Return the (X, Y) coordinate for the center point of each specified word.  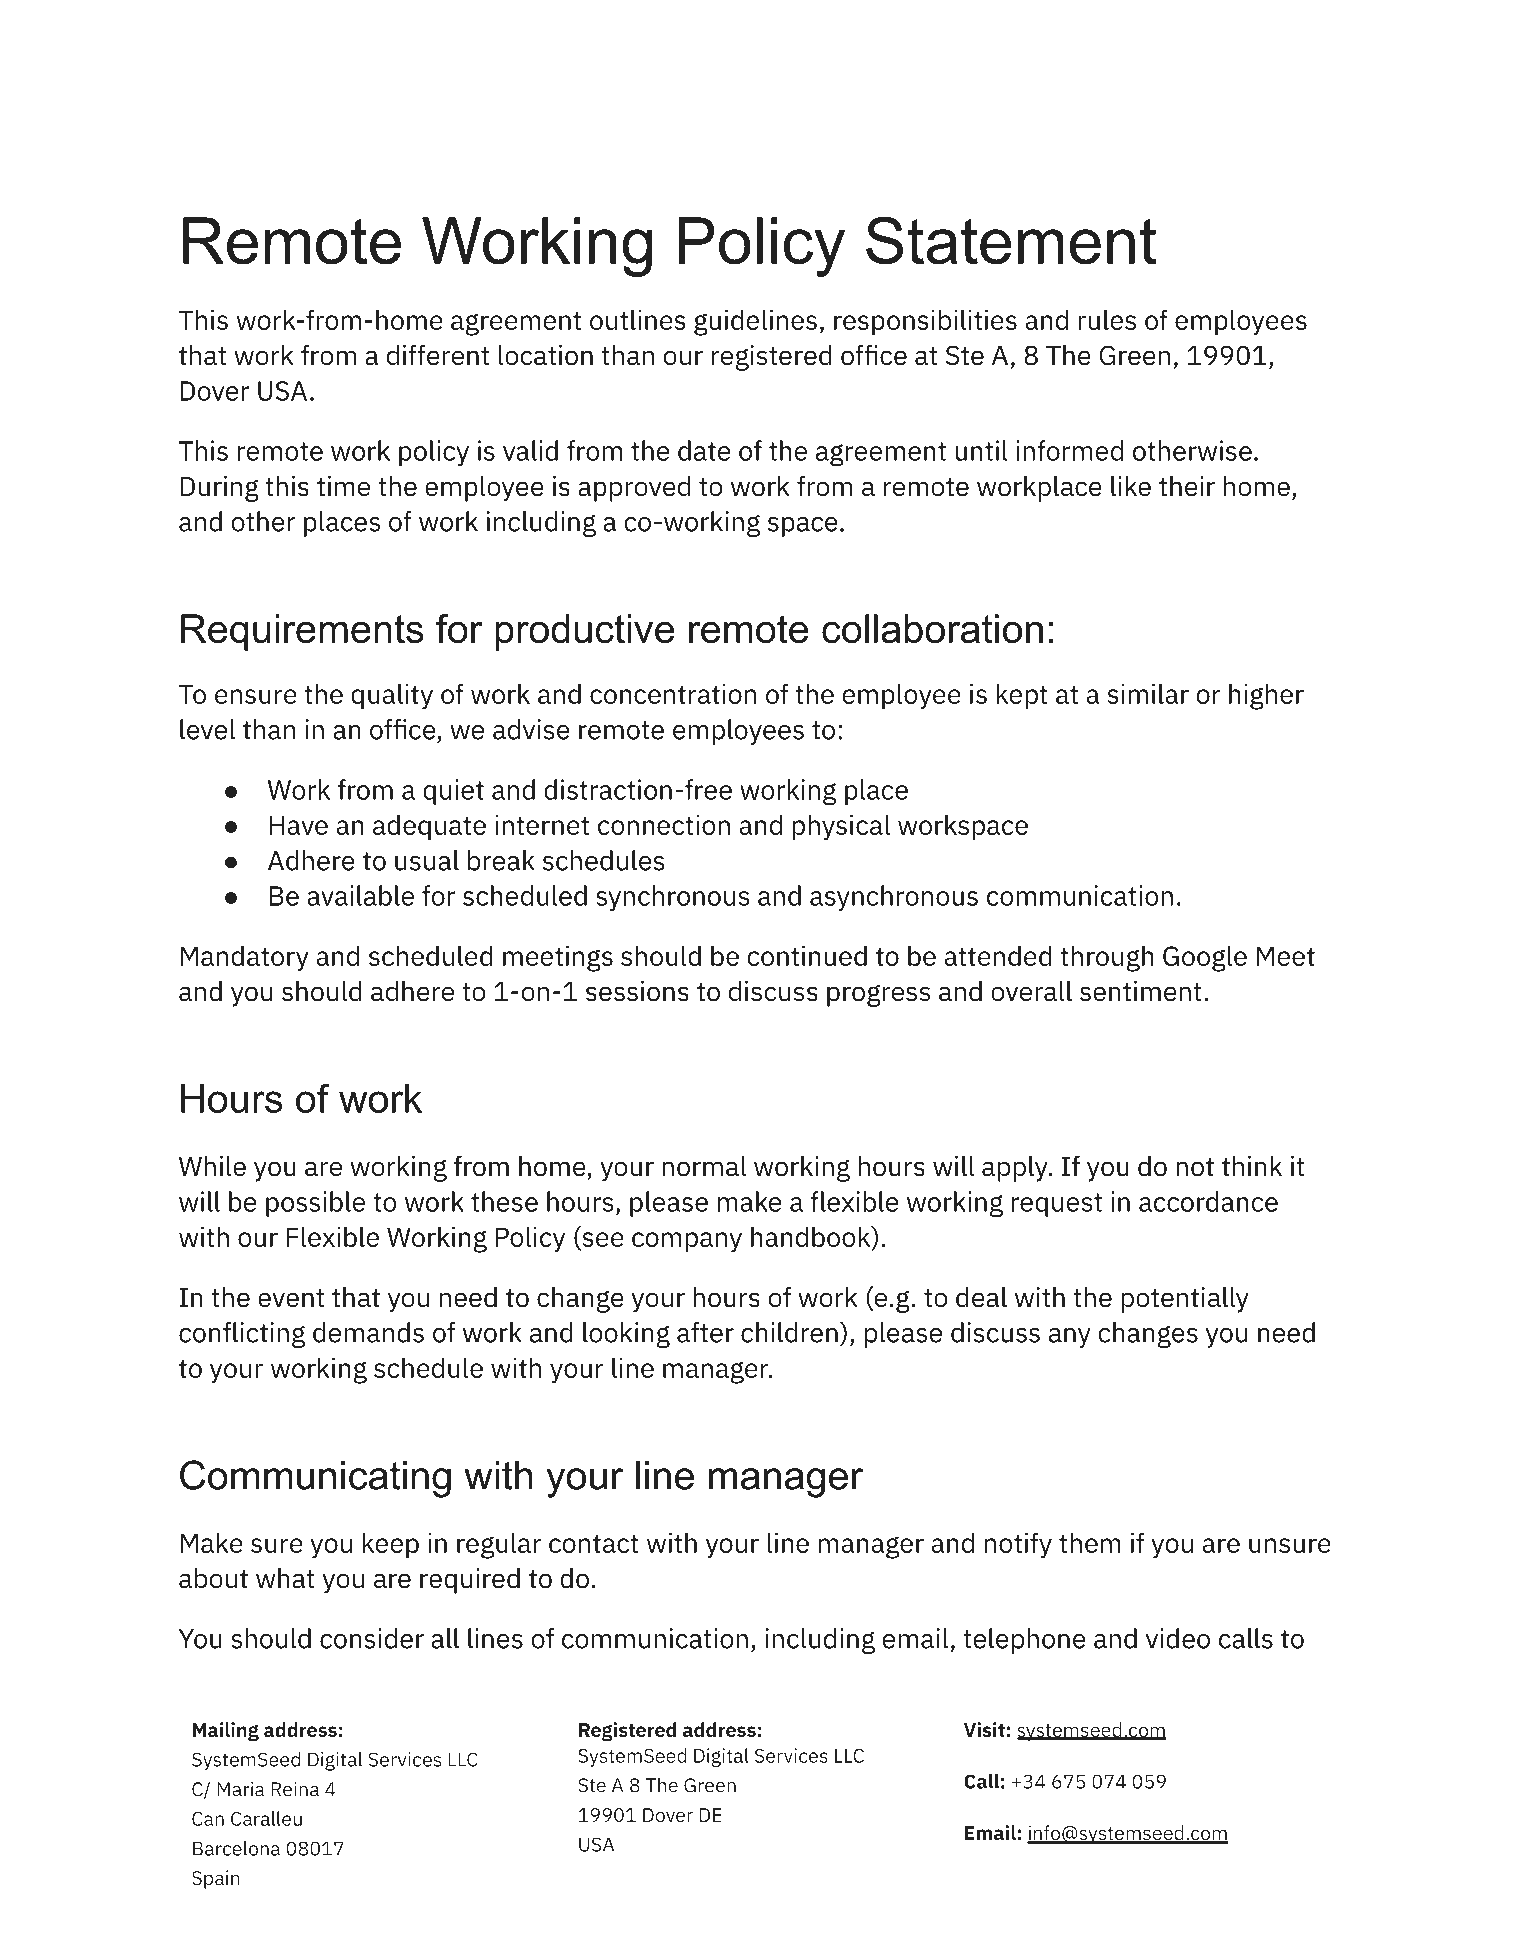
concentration (673, 693)
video (1178, 1638)
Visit (984, 1729)
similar (1148, 693)
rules (1107, 319)
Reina (295, 1789)
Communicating (315, 1479)
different (438, 355)
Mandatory (244, 958)
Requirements (302, 632)
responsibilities (925, 322)
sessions (637, 991)
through (1107, 958)
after (705, 1332)
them (1090, 1542)
